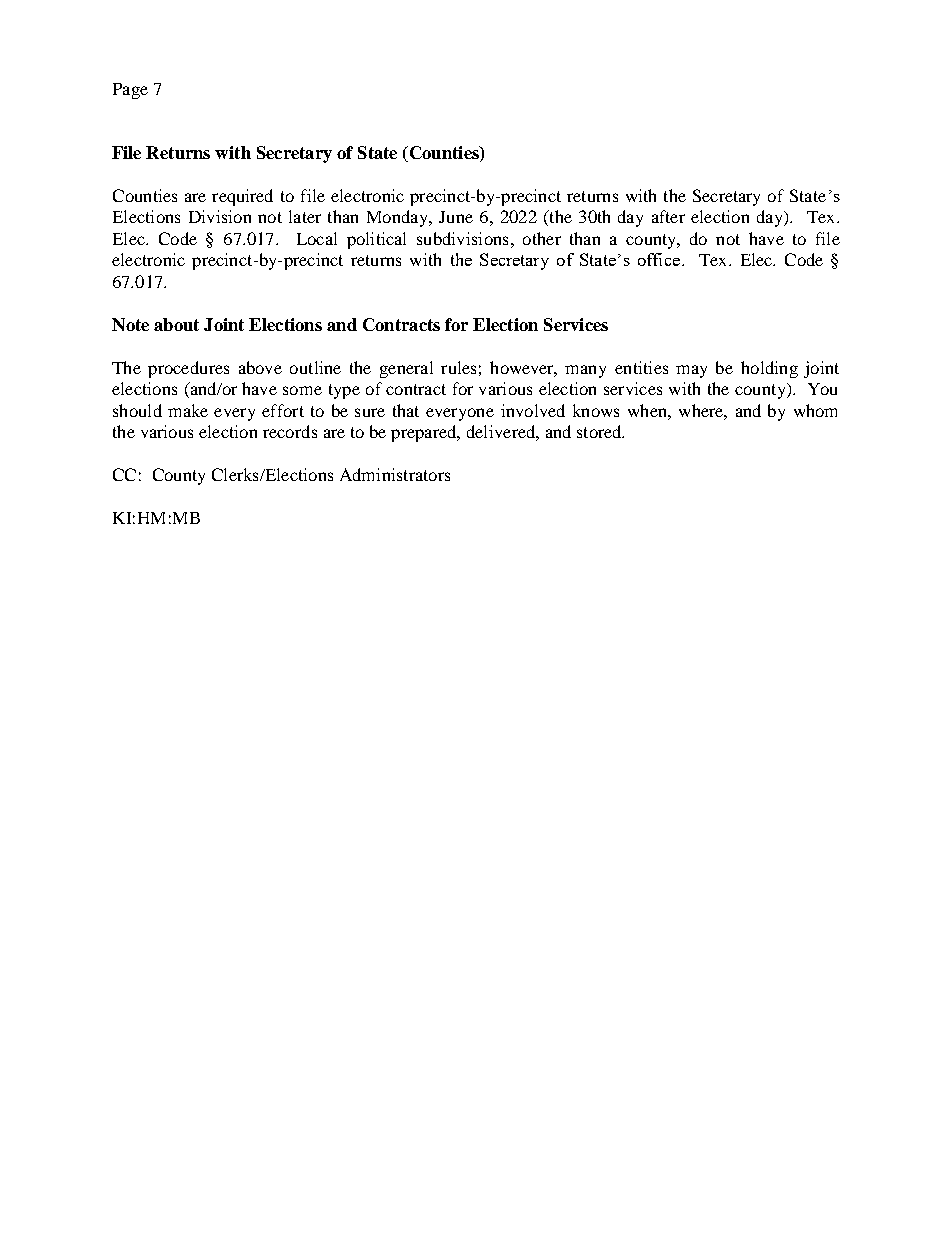 The image size is (952, 1233). What do you see at coordinates (290, 431) in the image?
I see `records` at bounding box center [290, 431].
